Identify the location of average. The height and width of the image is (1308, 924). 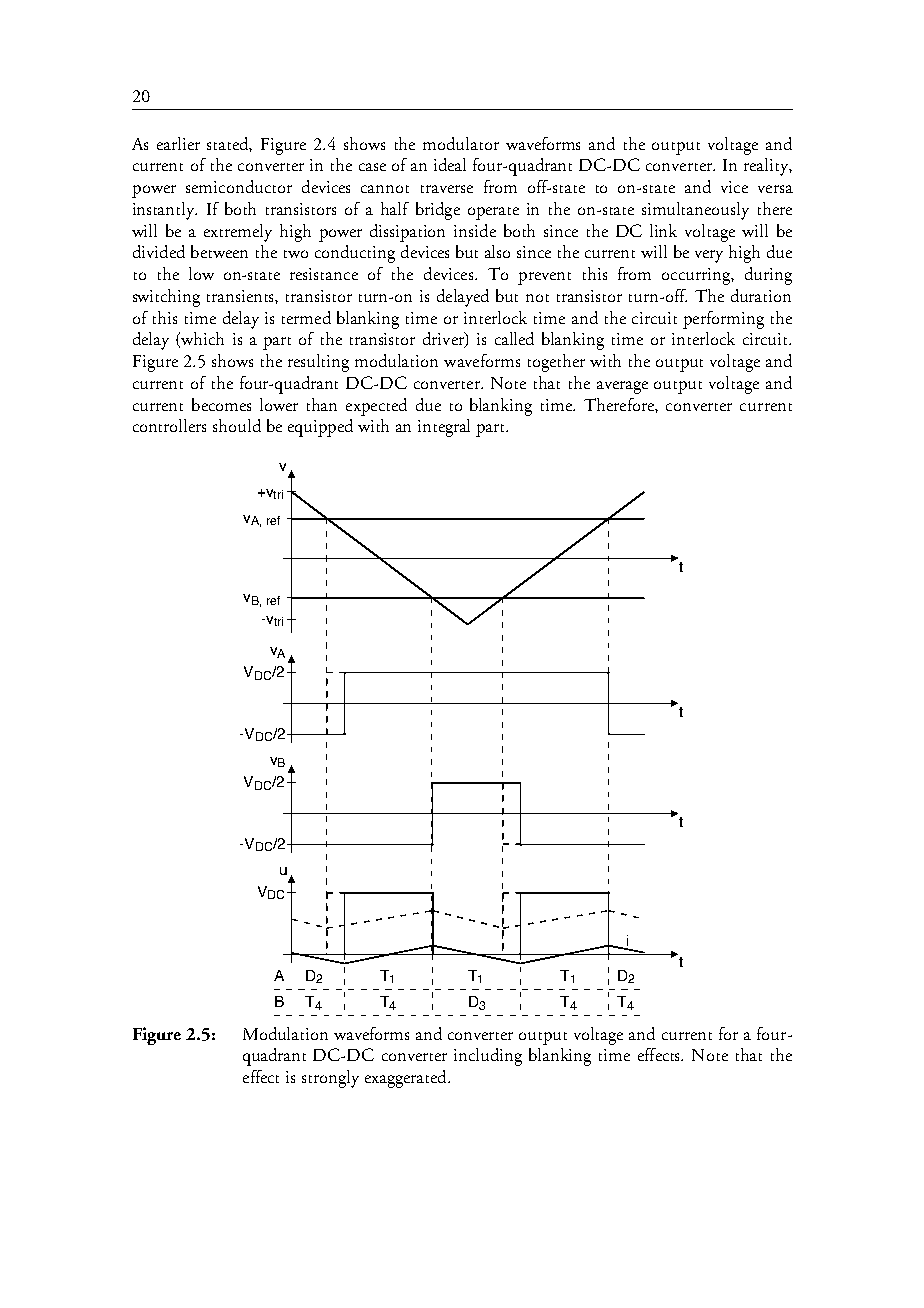
(622, 387).
